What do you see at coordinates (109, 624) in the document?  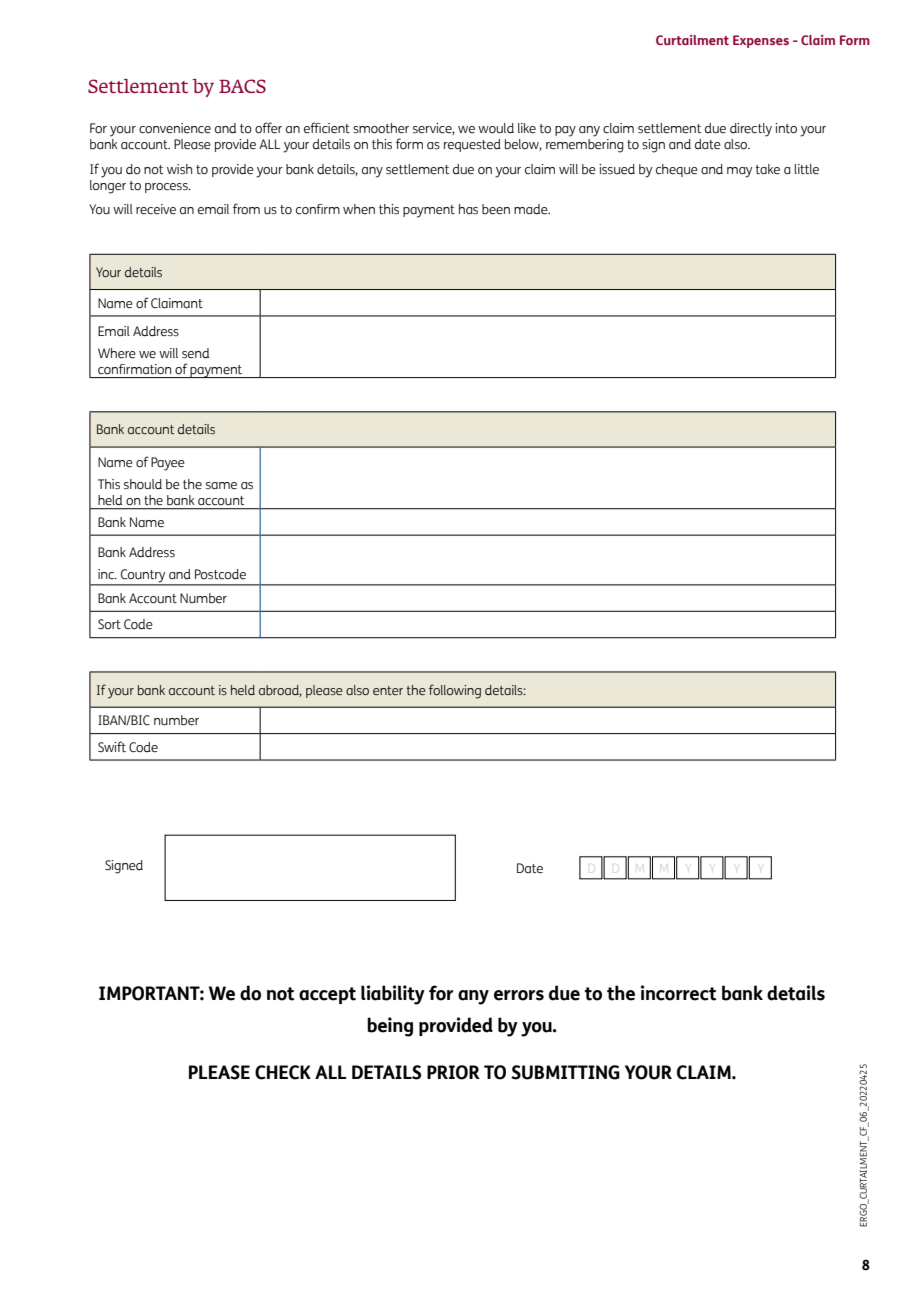 I see `Sort` at bounding box center [109, 624].
